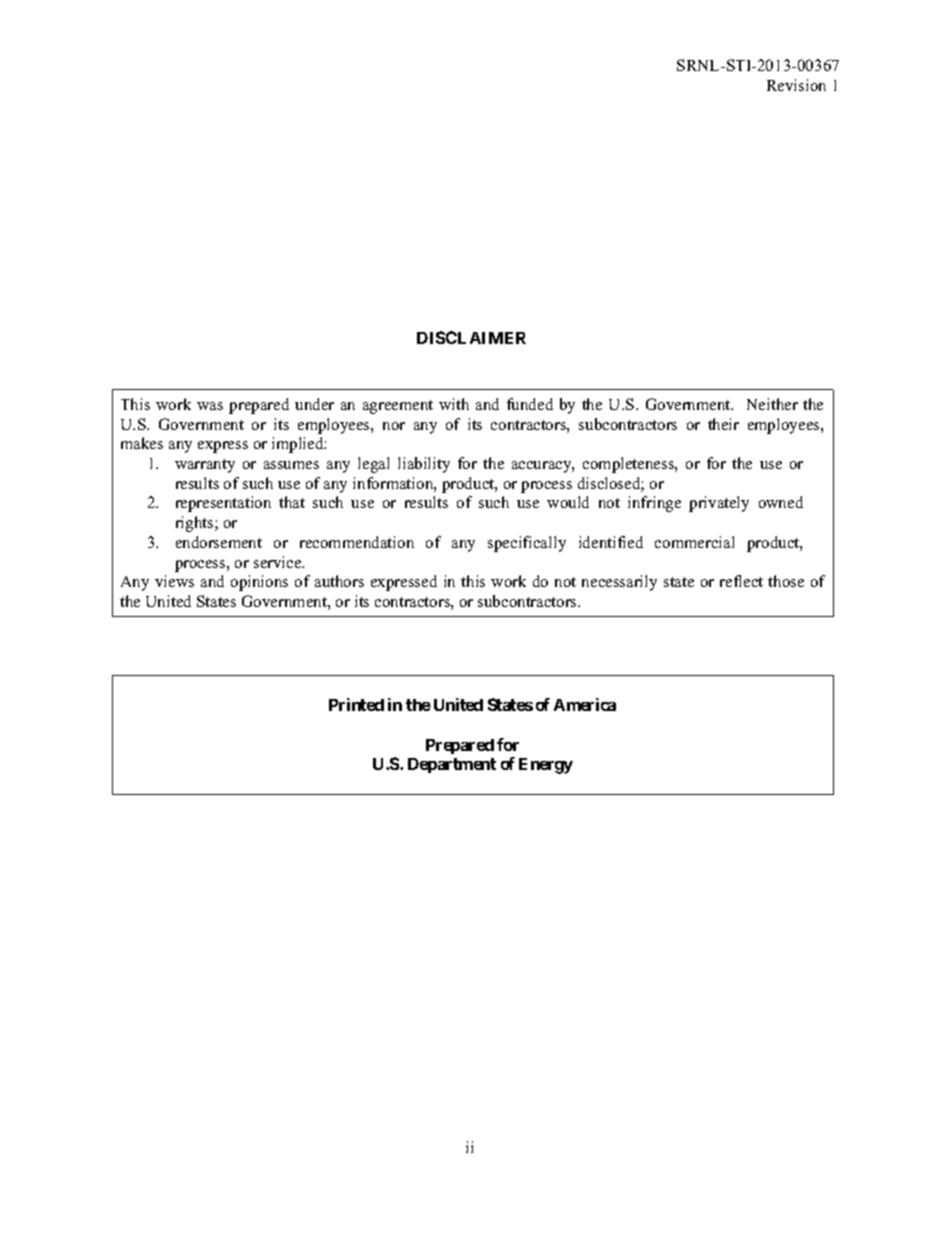  What do you see at coordinates (527, 544) in the screenshot?
I see `specifically` at bounding box center [527, 544].
